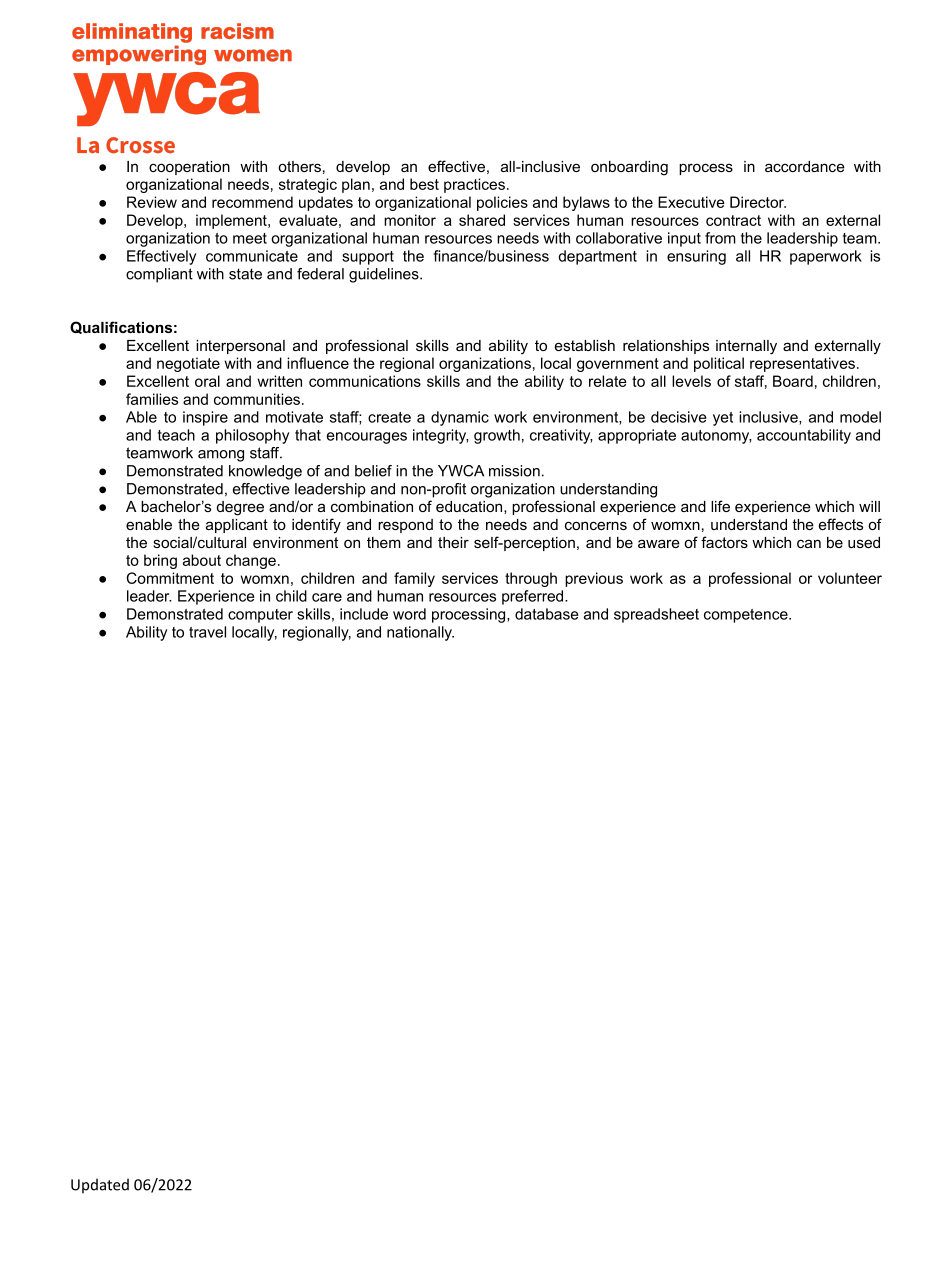  What do you see at coordinates (723, 419) in the screenshot?
I see `yet` at bounding box center [723, 419].
